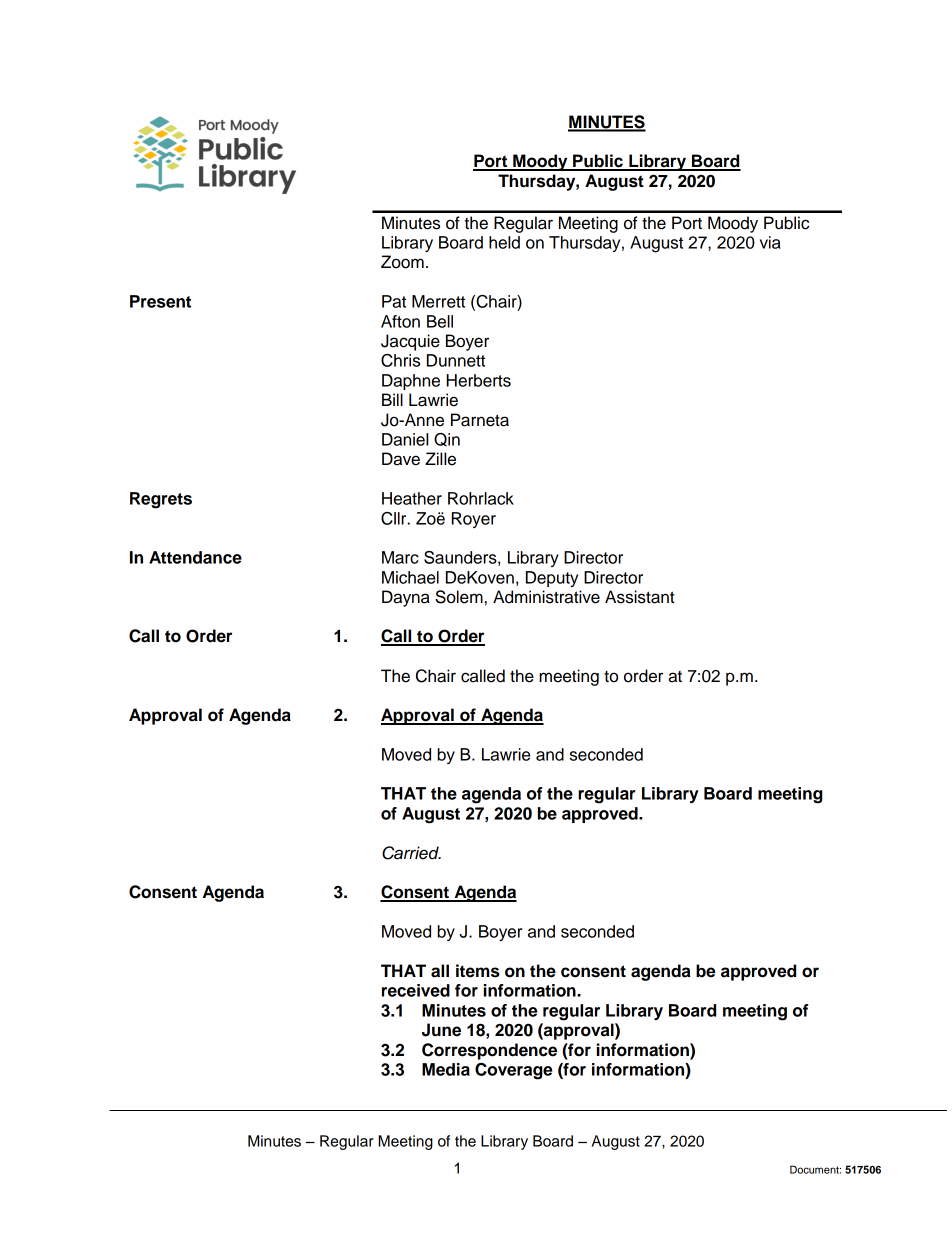 The width and height of the screenshot is (952, 1233). Describe the element at coordinates (489, 1051) in the screenshot. I see `Correspondence` at that location.
